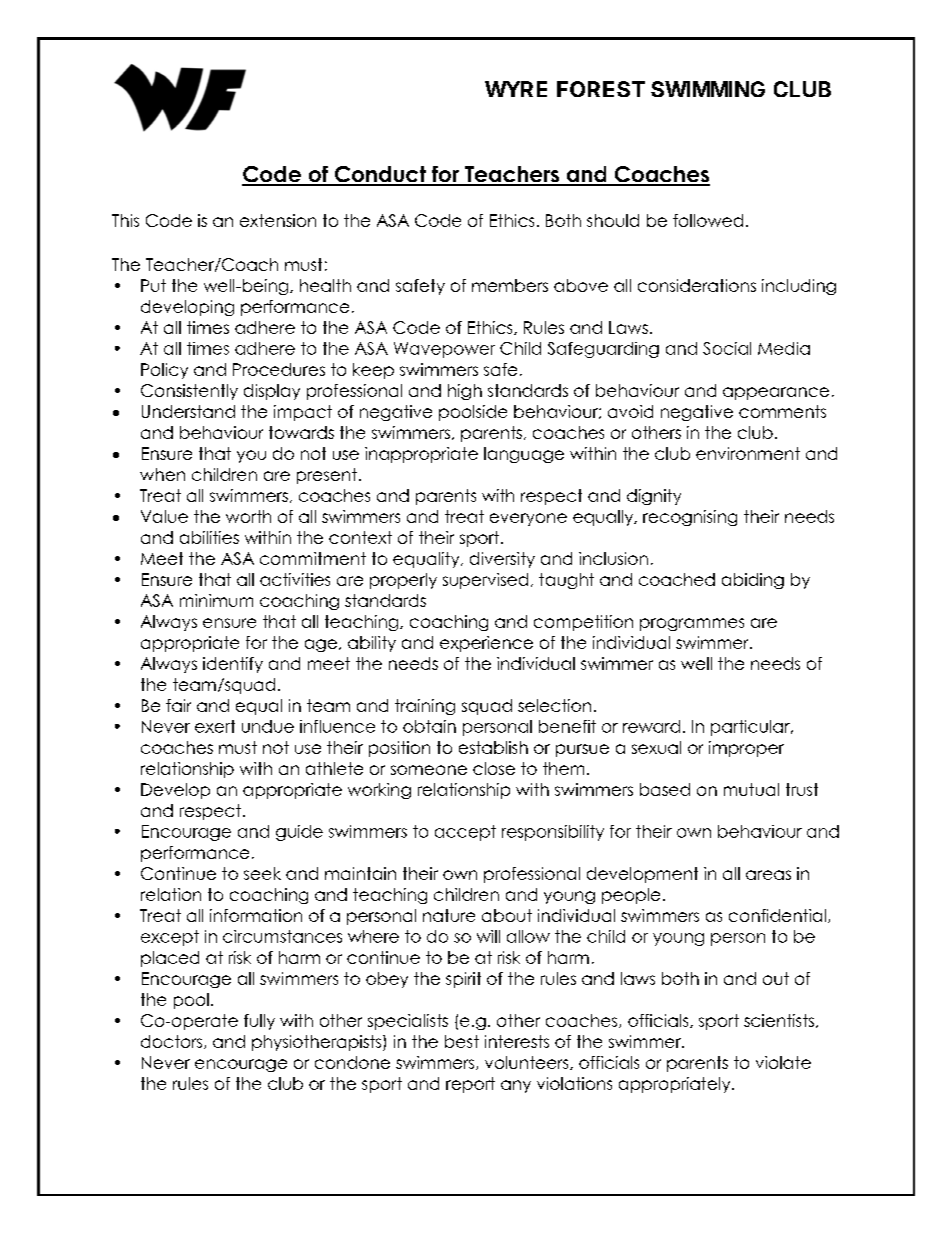 This page has width=952, height=1233. What do you see at coordinates (753, 581) in the page?
I see `abiding` at bounding box center [753, 581].
